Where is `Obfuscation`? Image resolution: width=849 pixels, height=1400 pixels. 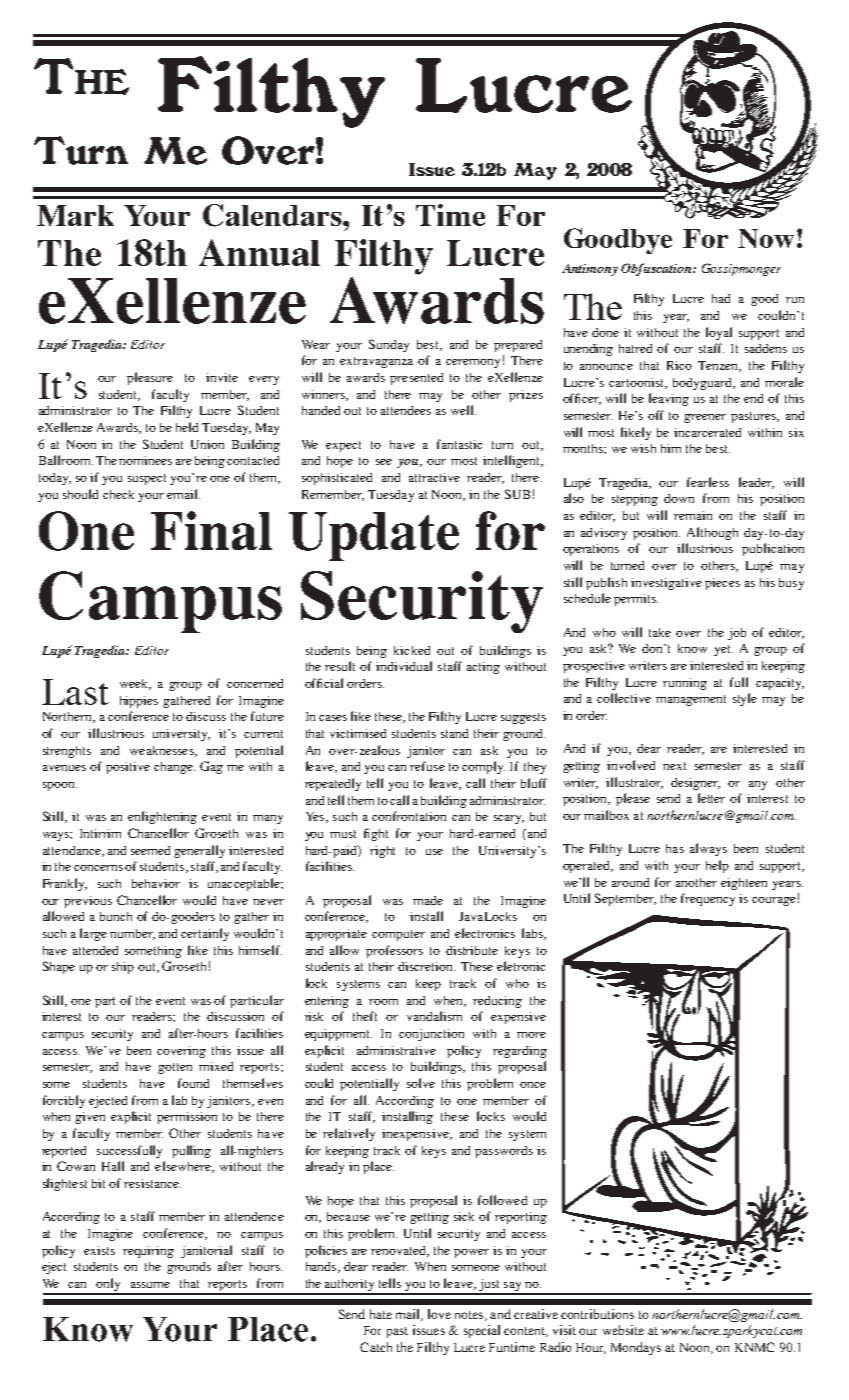 Obfuscation is located at coordinates (657, 269).
